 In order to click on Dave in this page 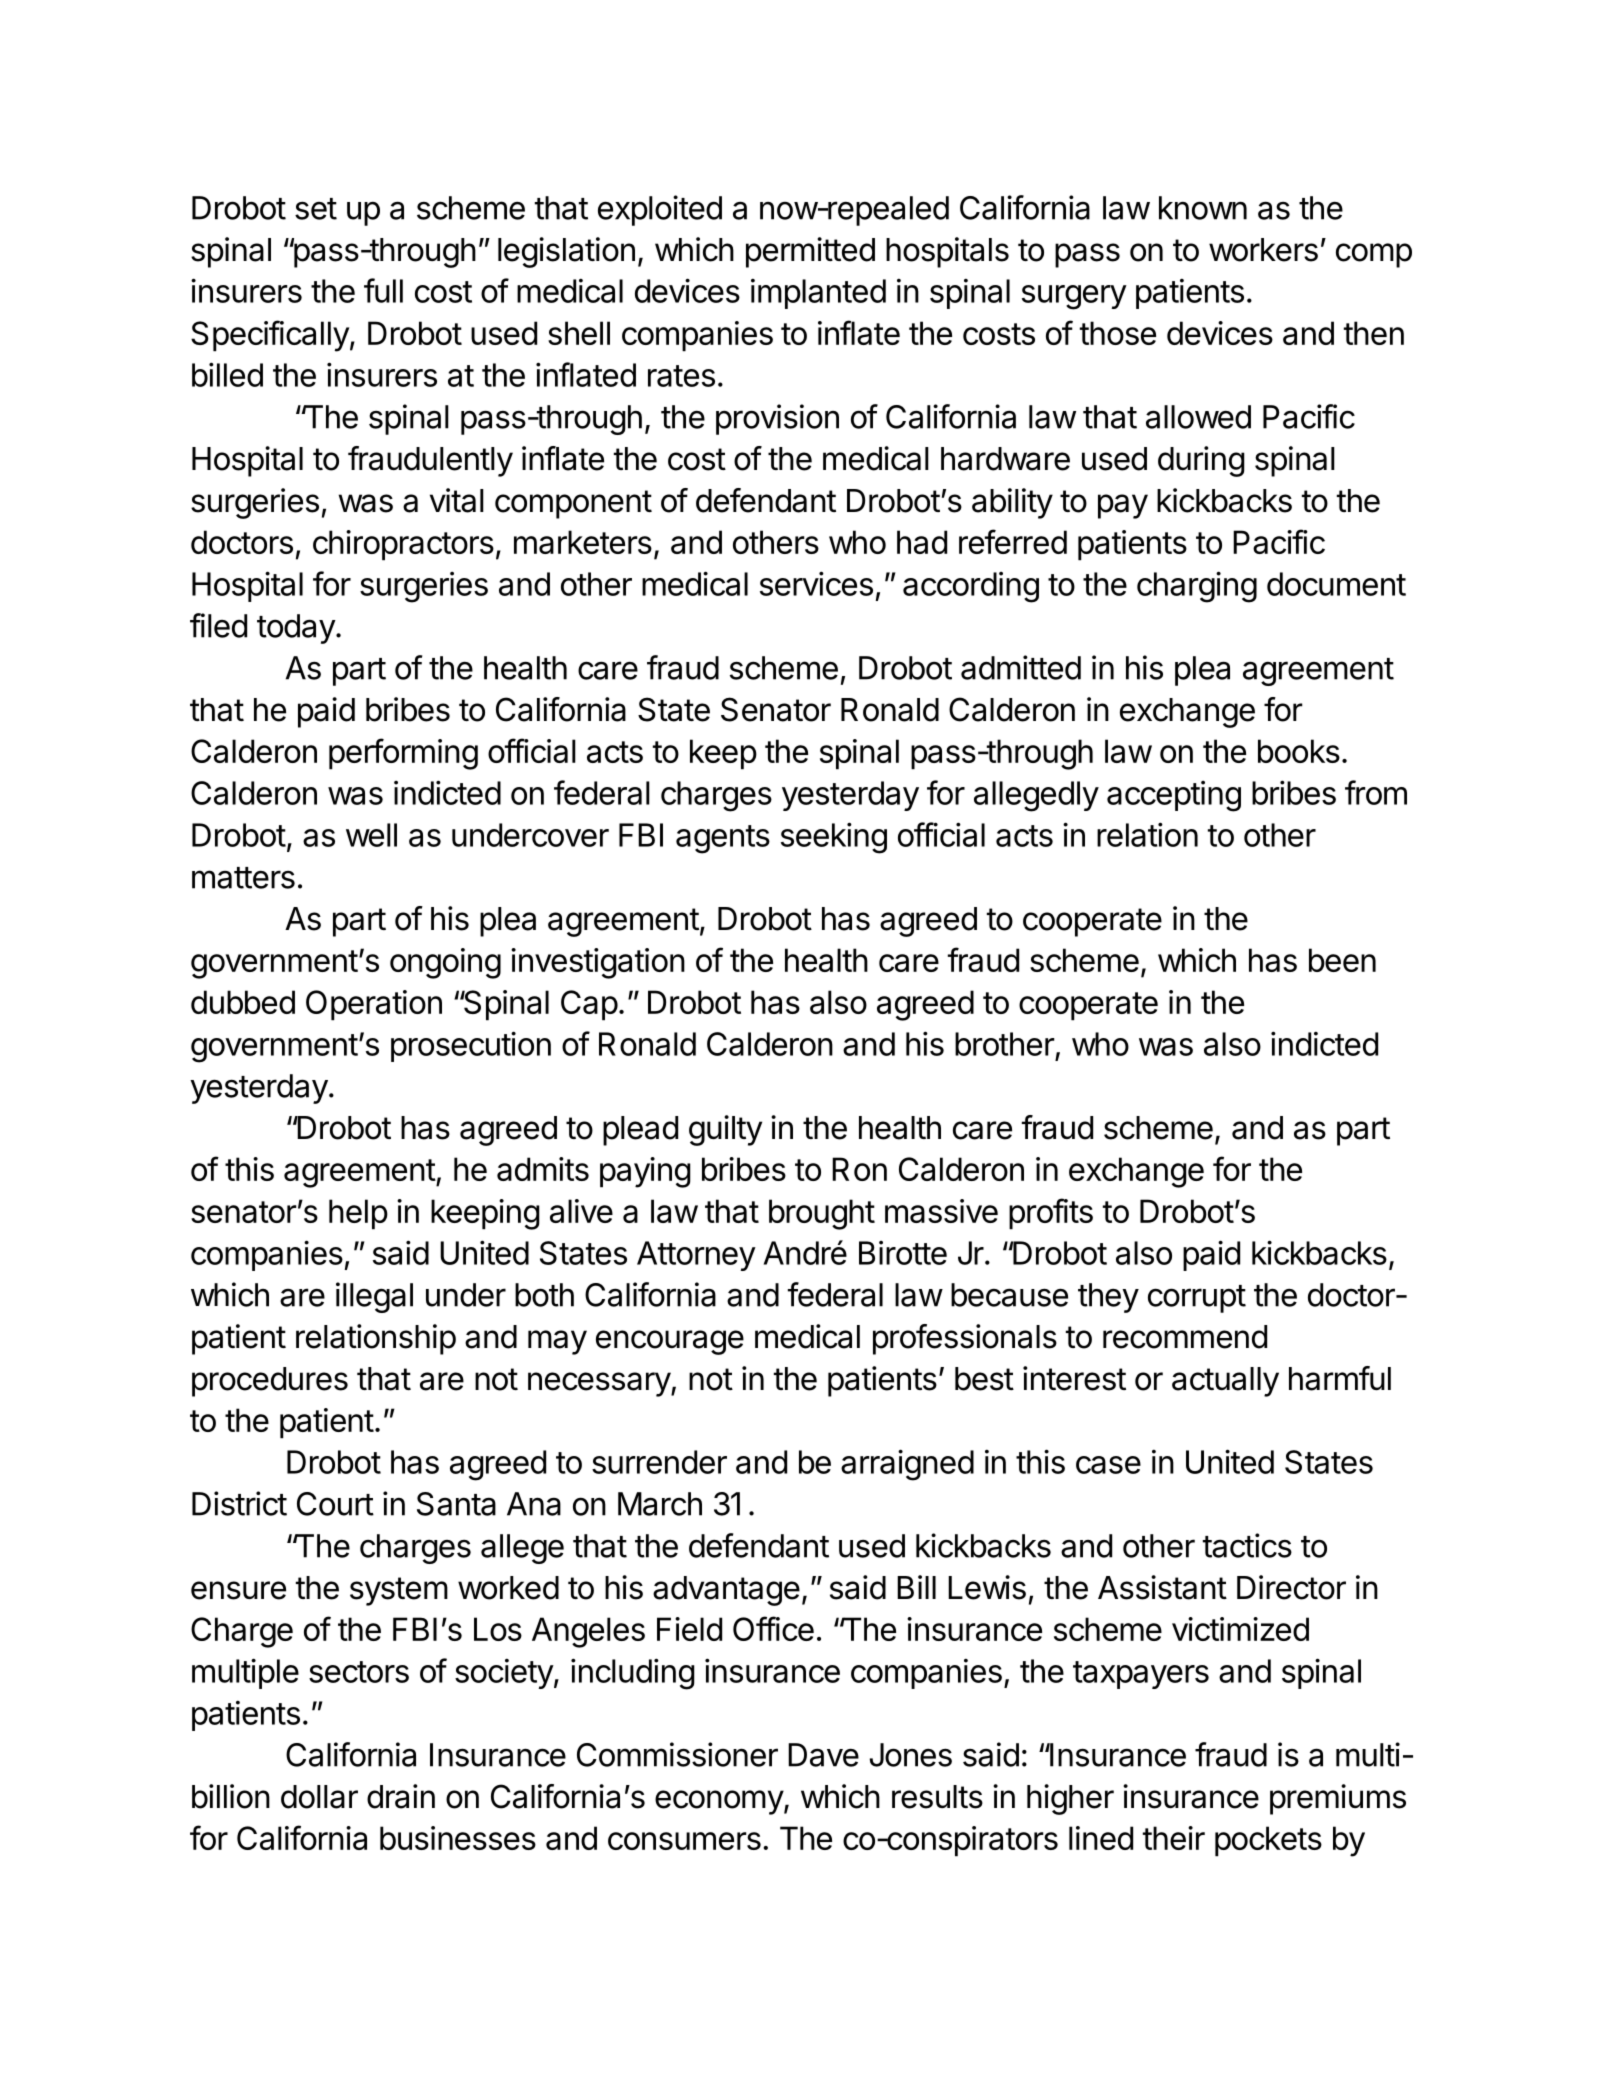, I will do `click(823, 1755)`.
